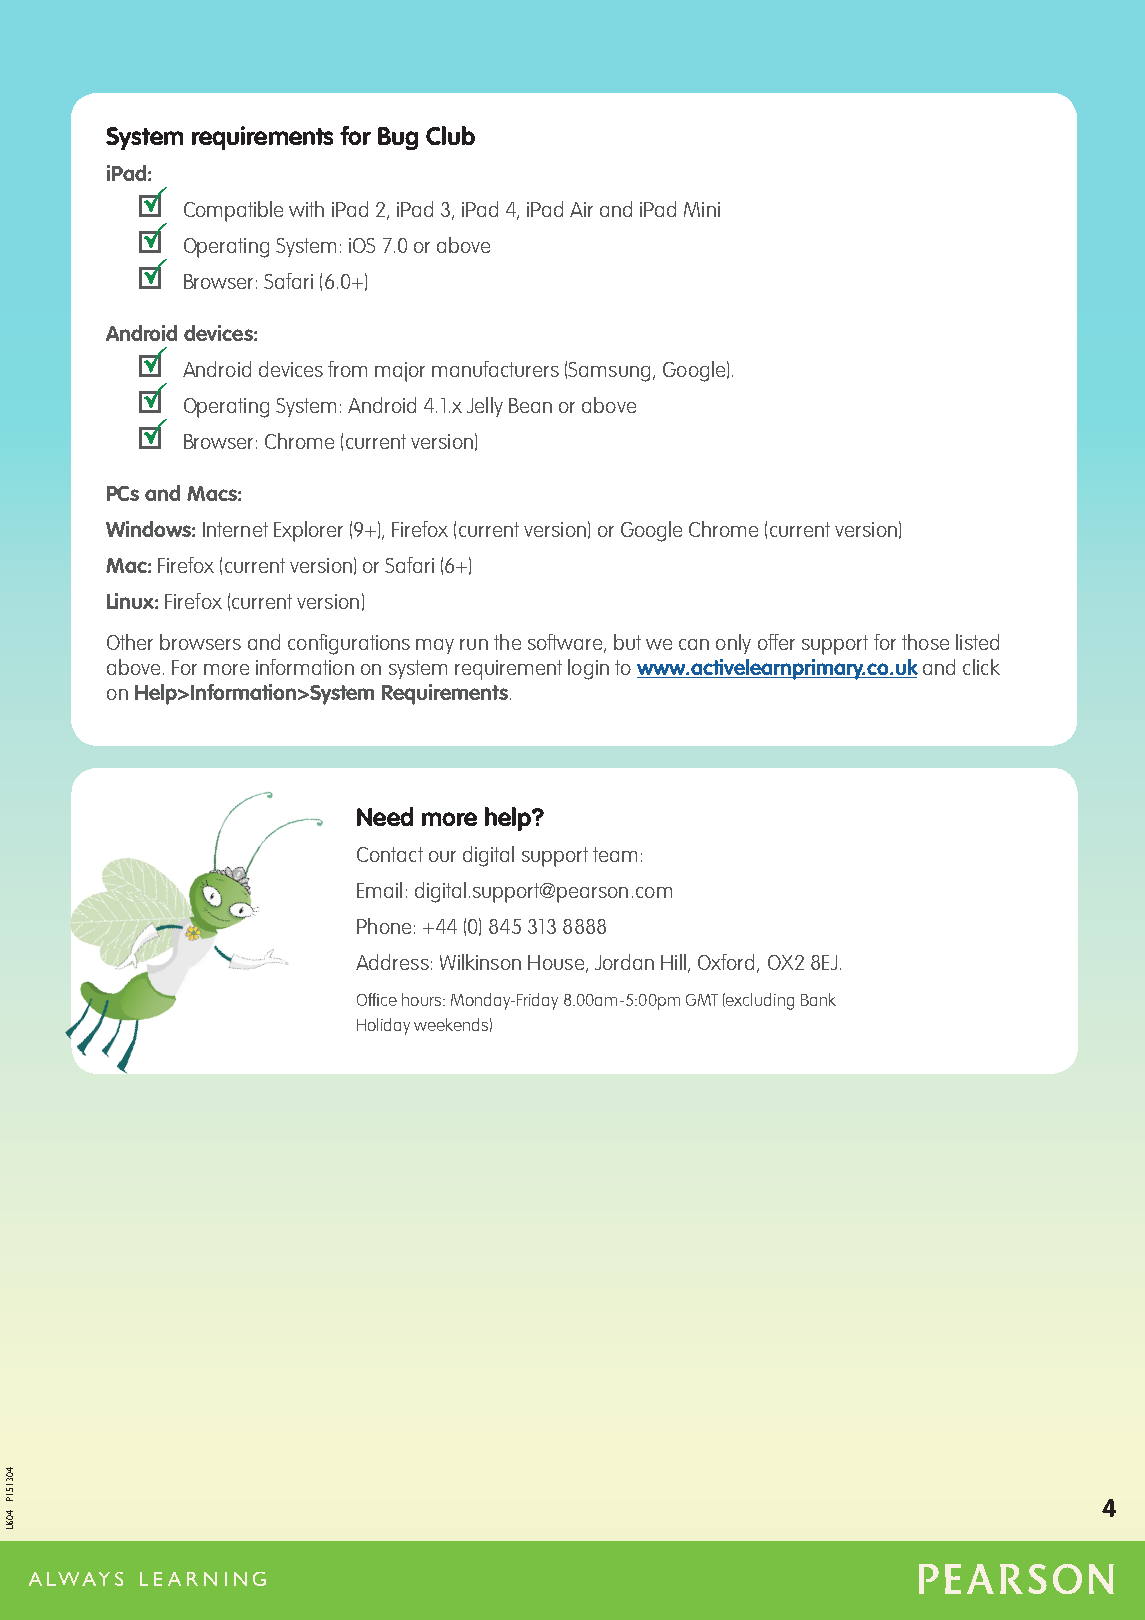 The image size is (1145, 1620). What do you see at coordinates (233, 211) in the document?
I see `Compatible` at bounding box center [233, 211].
